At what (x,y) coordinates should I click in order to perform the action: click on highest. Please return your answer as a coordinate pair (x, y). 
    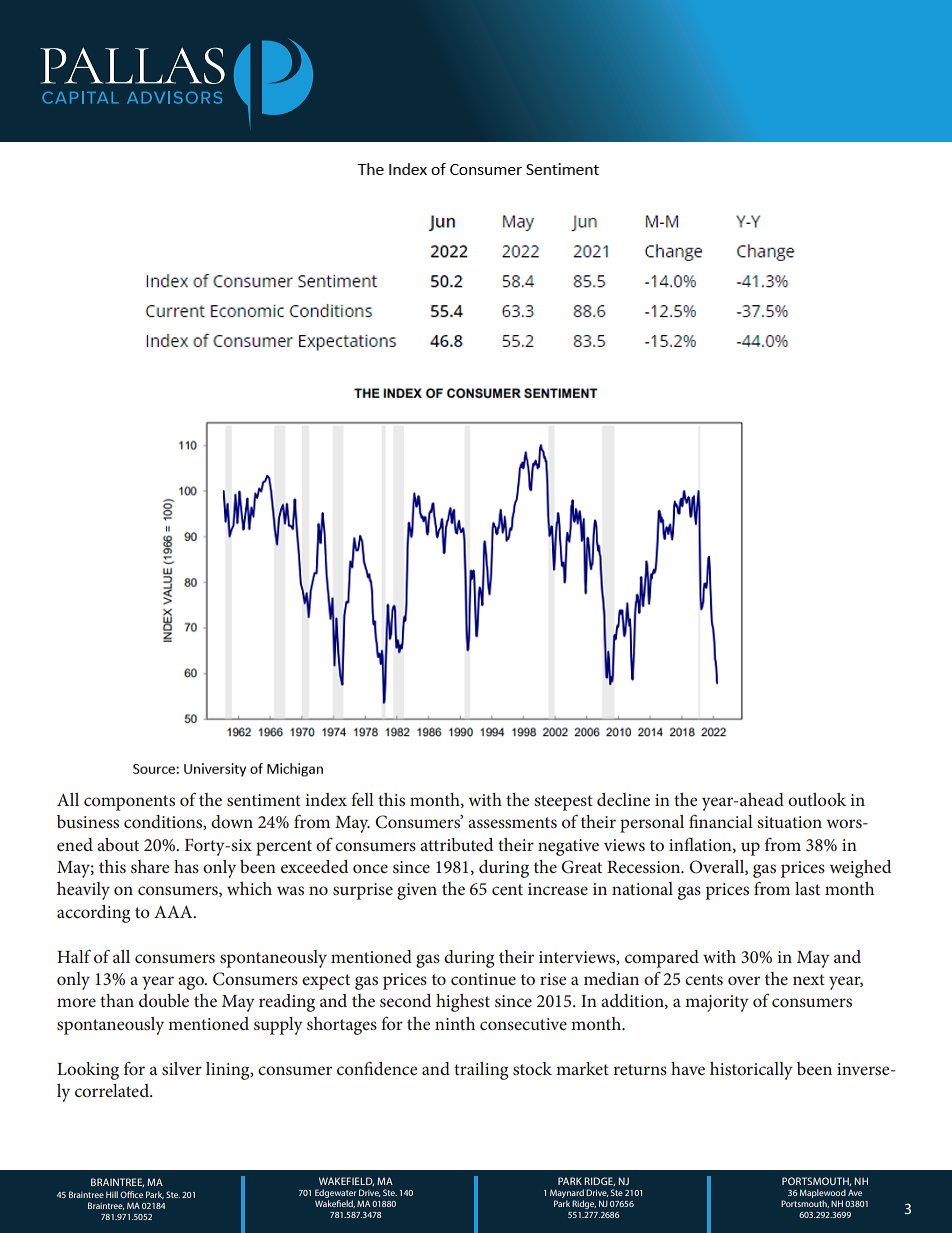
    Looking at the image, I should click on (463, 1003).
